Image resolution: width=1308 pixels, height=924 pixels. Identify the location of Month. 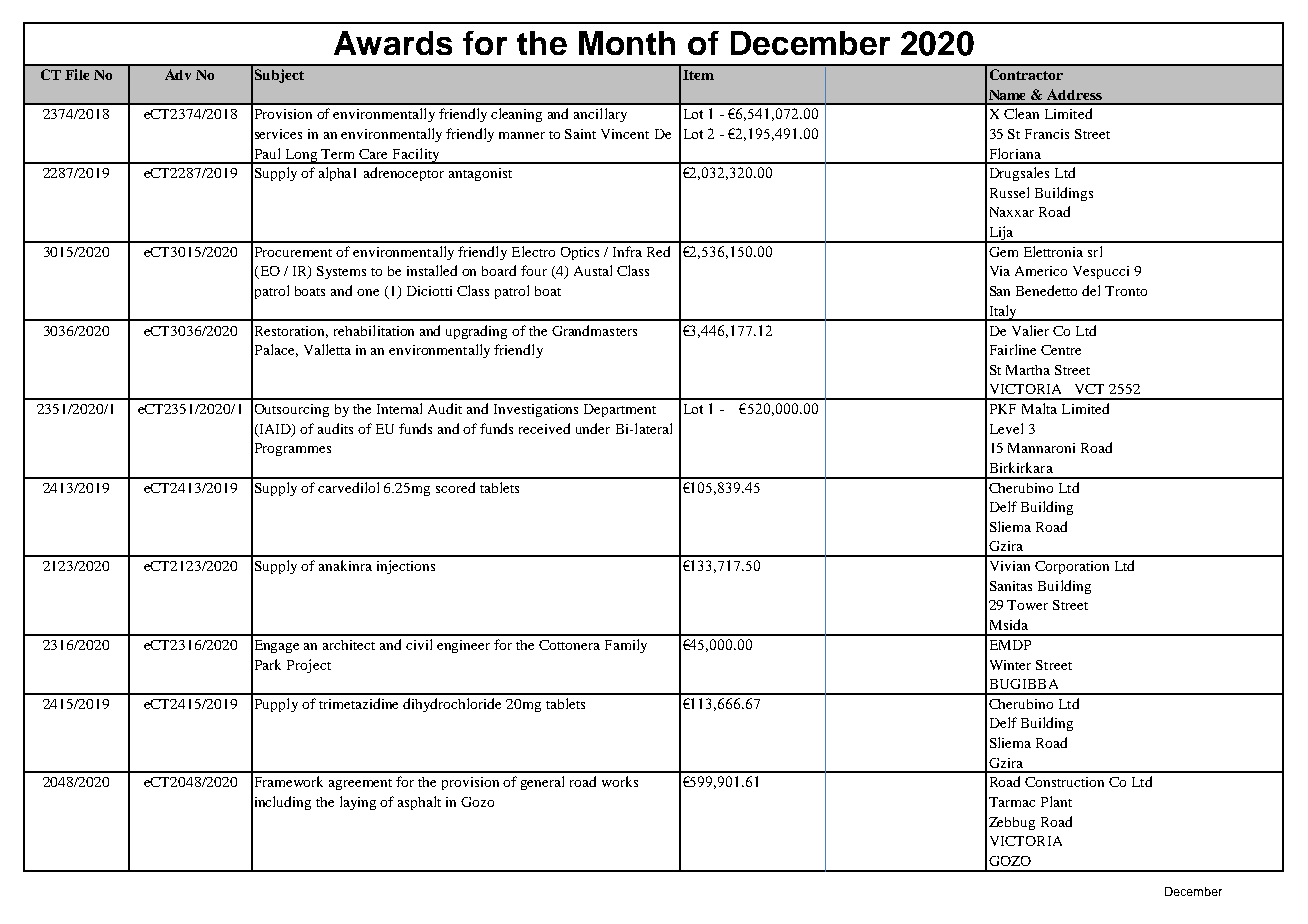
(627, 43).
